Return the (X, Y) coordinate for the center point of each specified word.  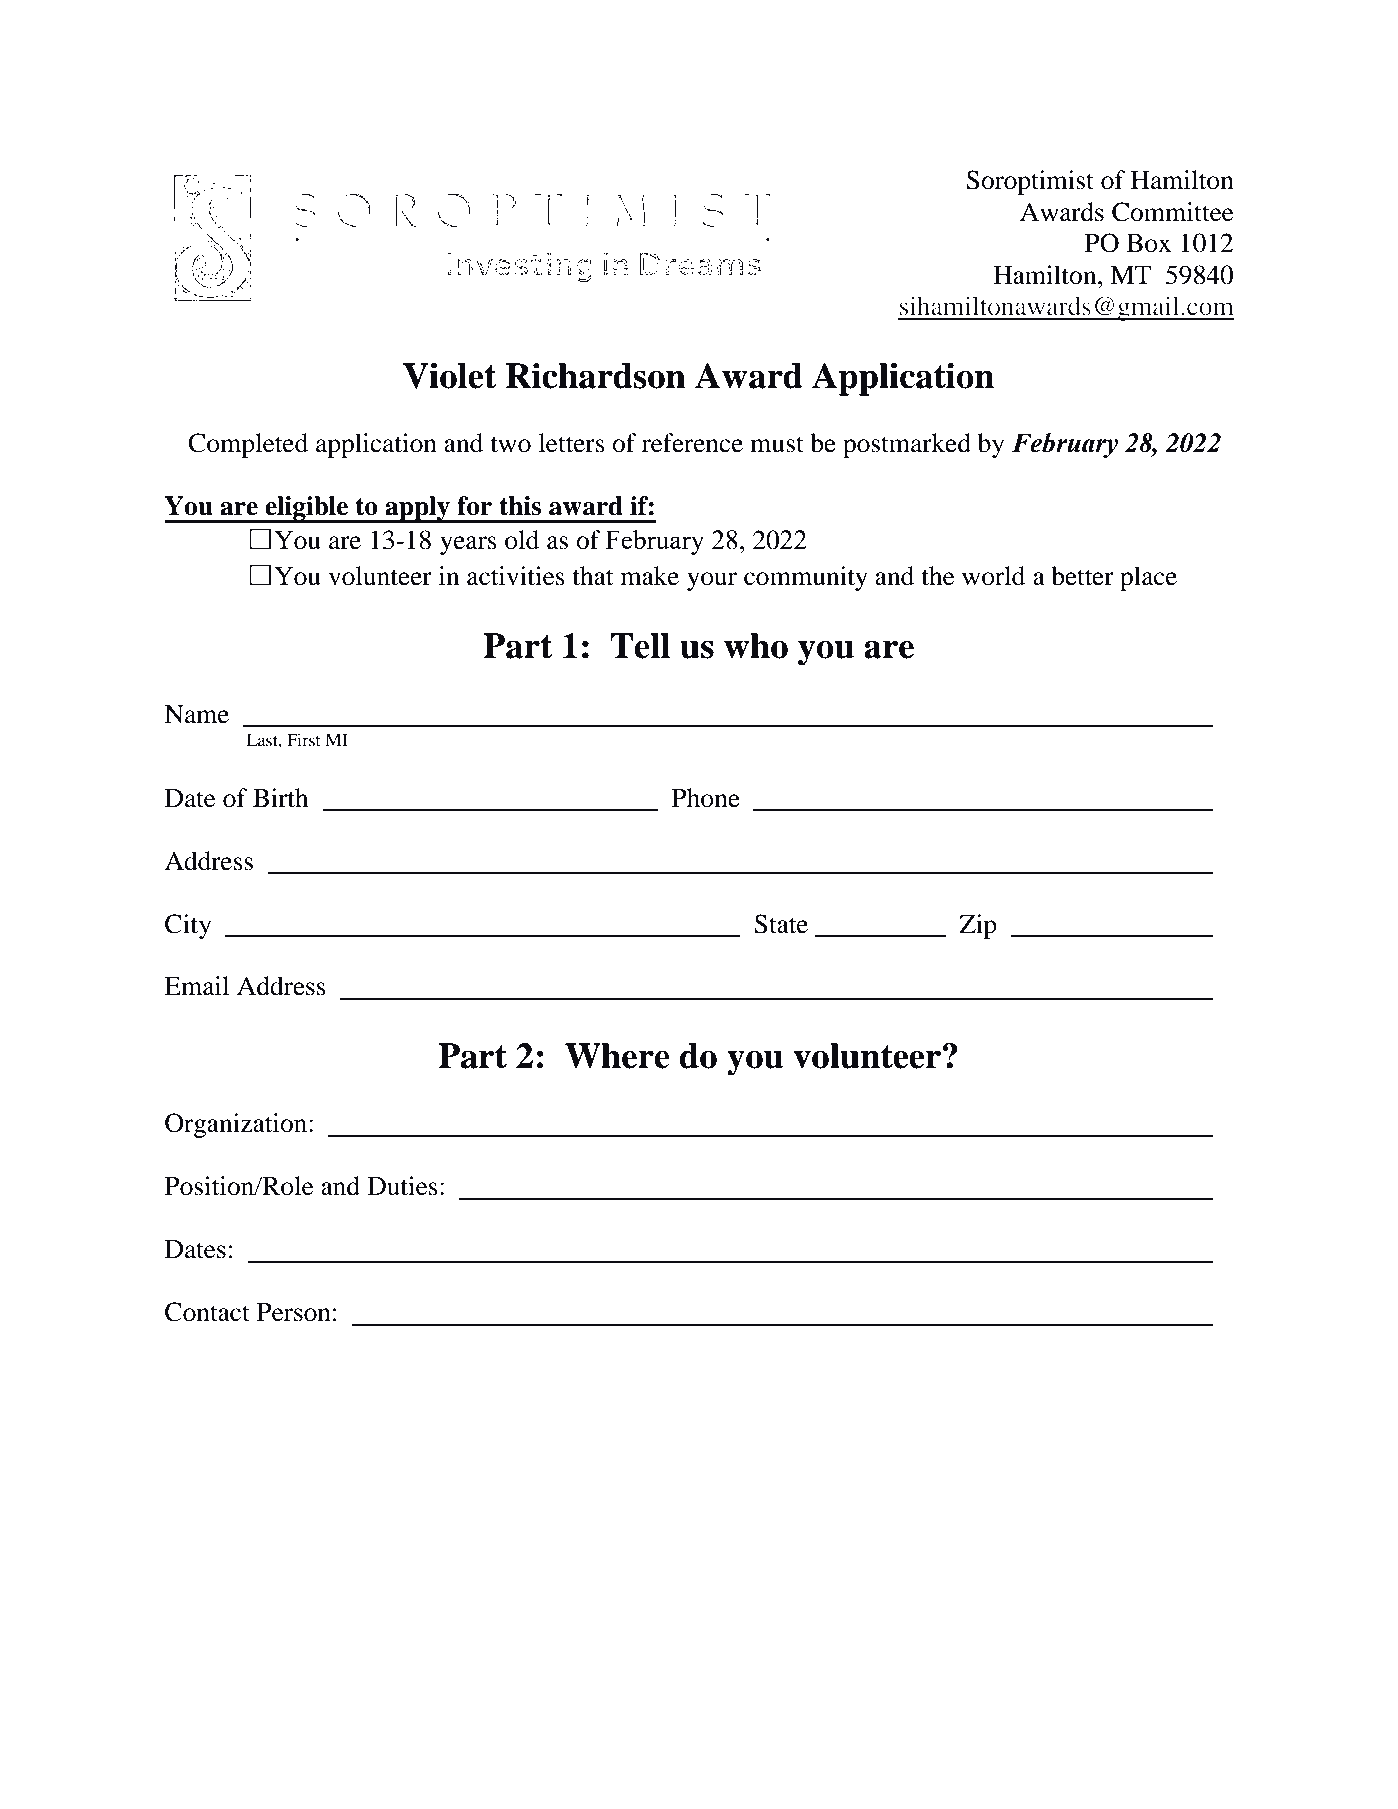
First (303, 739)
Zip (978, 926)
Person (294, 1312)
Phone (706, 798)
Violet (449, 376)
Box (1149, 243)
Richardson (596, 376)
